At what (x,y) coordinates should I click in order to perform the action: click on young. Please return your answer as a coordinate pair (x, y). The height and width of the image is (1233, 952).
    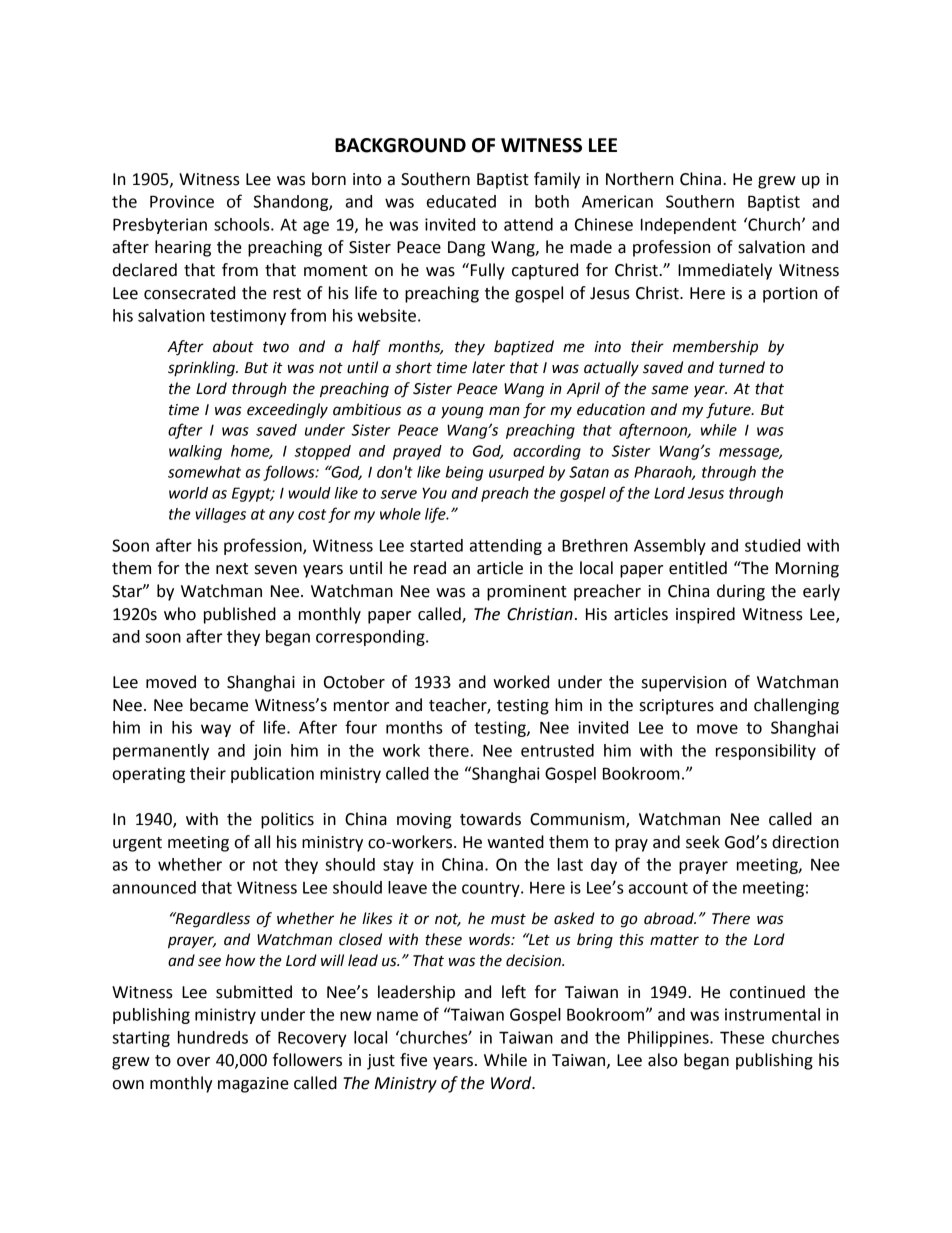
    Looking at the image, I should click on (462, 412).
